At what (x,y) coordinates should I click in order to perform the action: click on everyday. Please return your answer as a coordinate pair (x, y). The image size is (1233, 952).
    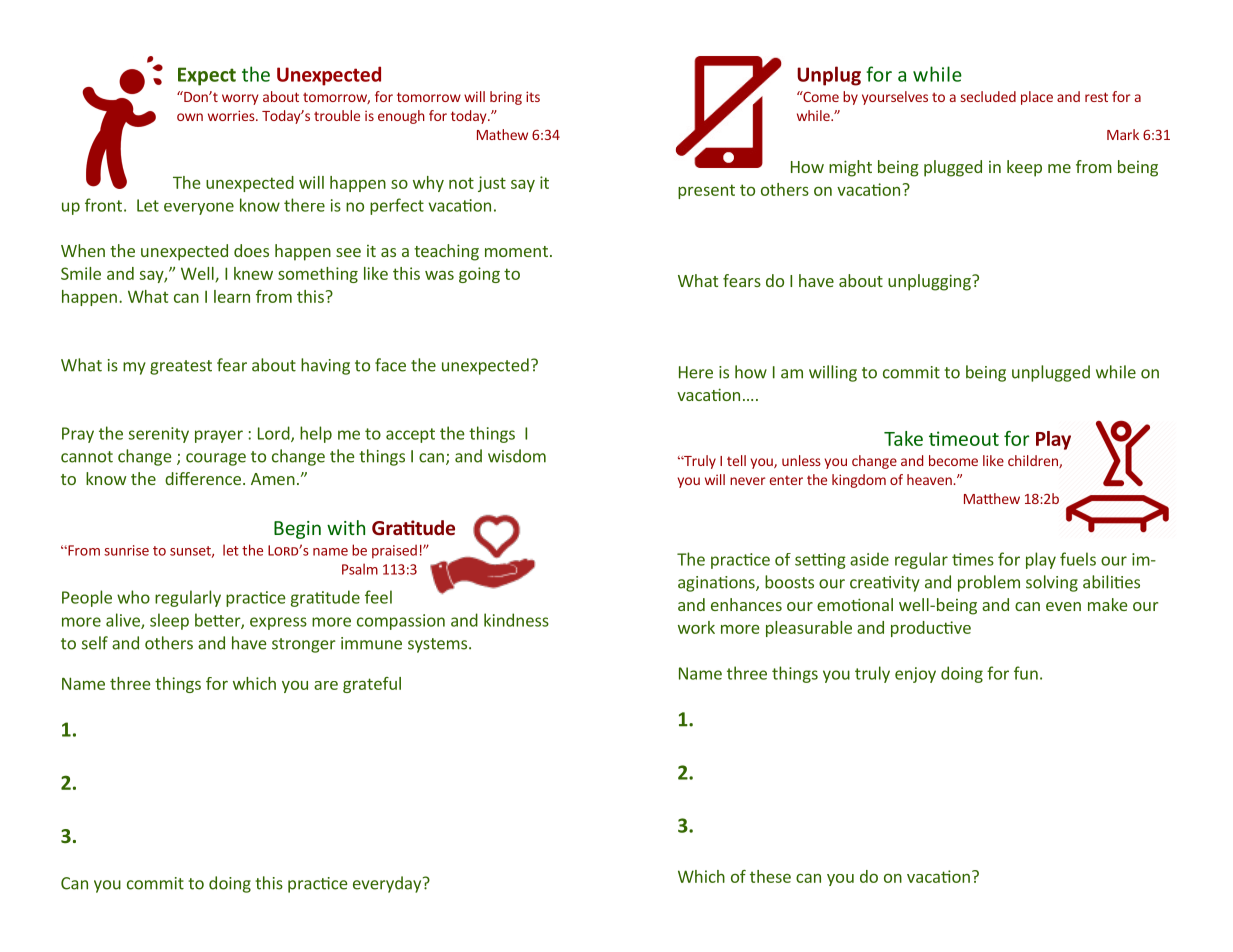
    Looking at the image, I should click on (388, 884).
